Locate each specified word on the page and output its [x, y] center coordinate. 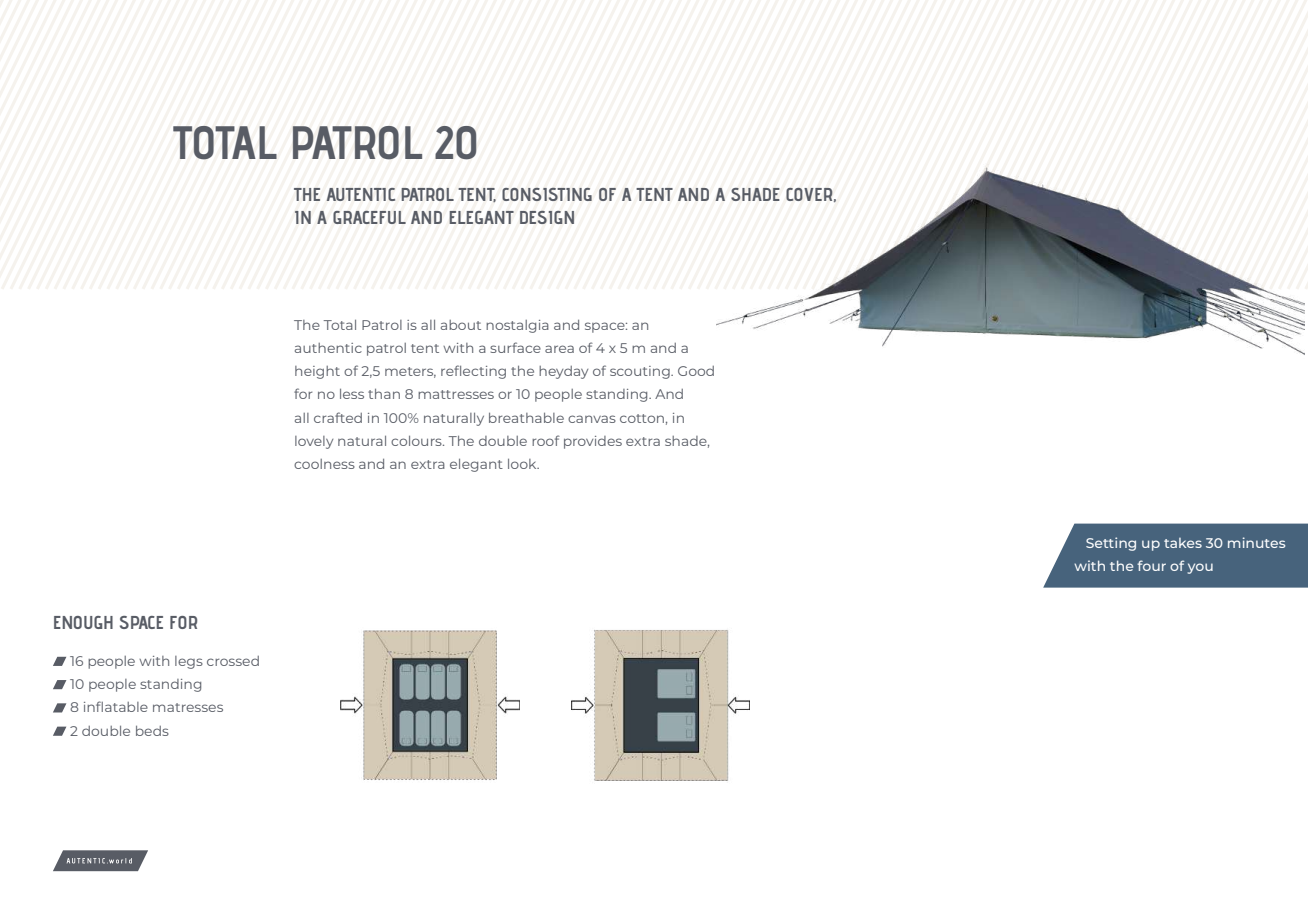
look [523, 464]
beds [152, 731]
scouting [641, 372]
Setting [1111, 544]
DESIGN [547, 217]
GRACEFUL [369, 217]
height [317, 372]
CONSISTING [547, 194]
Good [696, 371]
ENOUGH [83, 622]
